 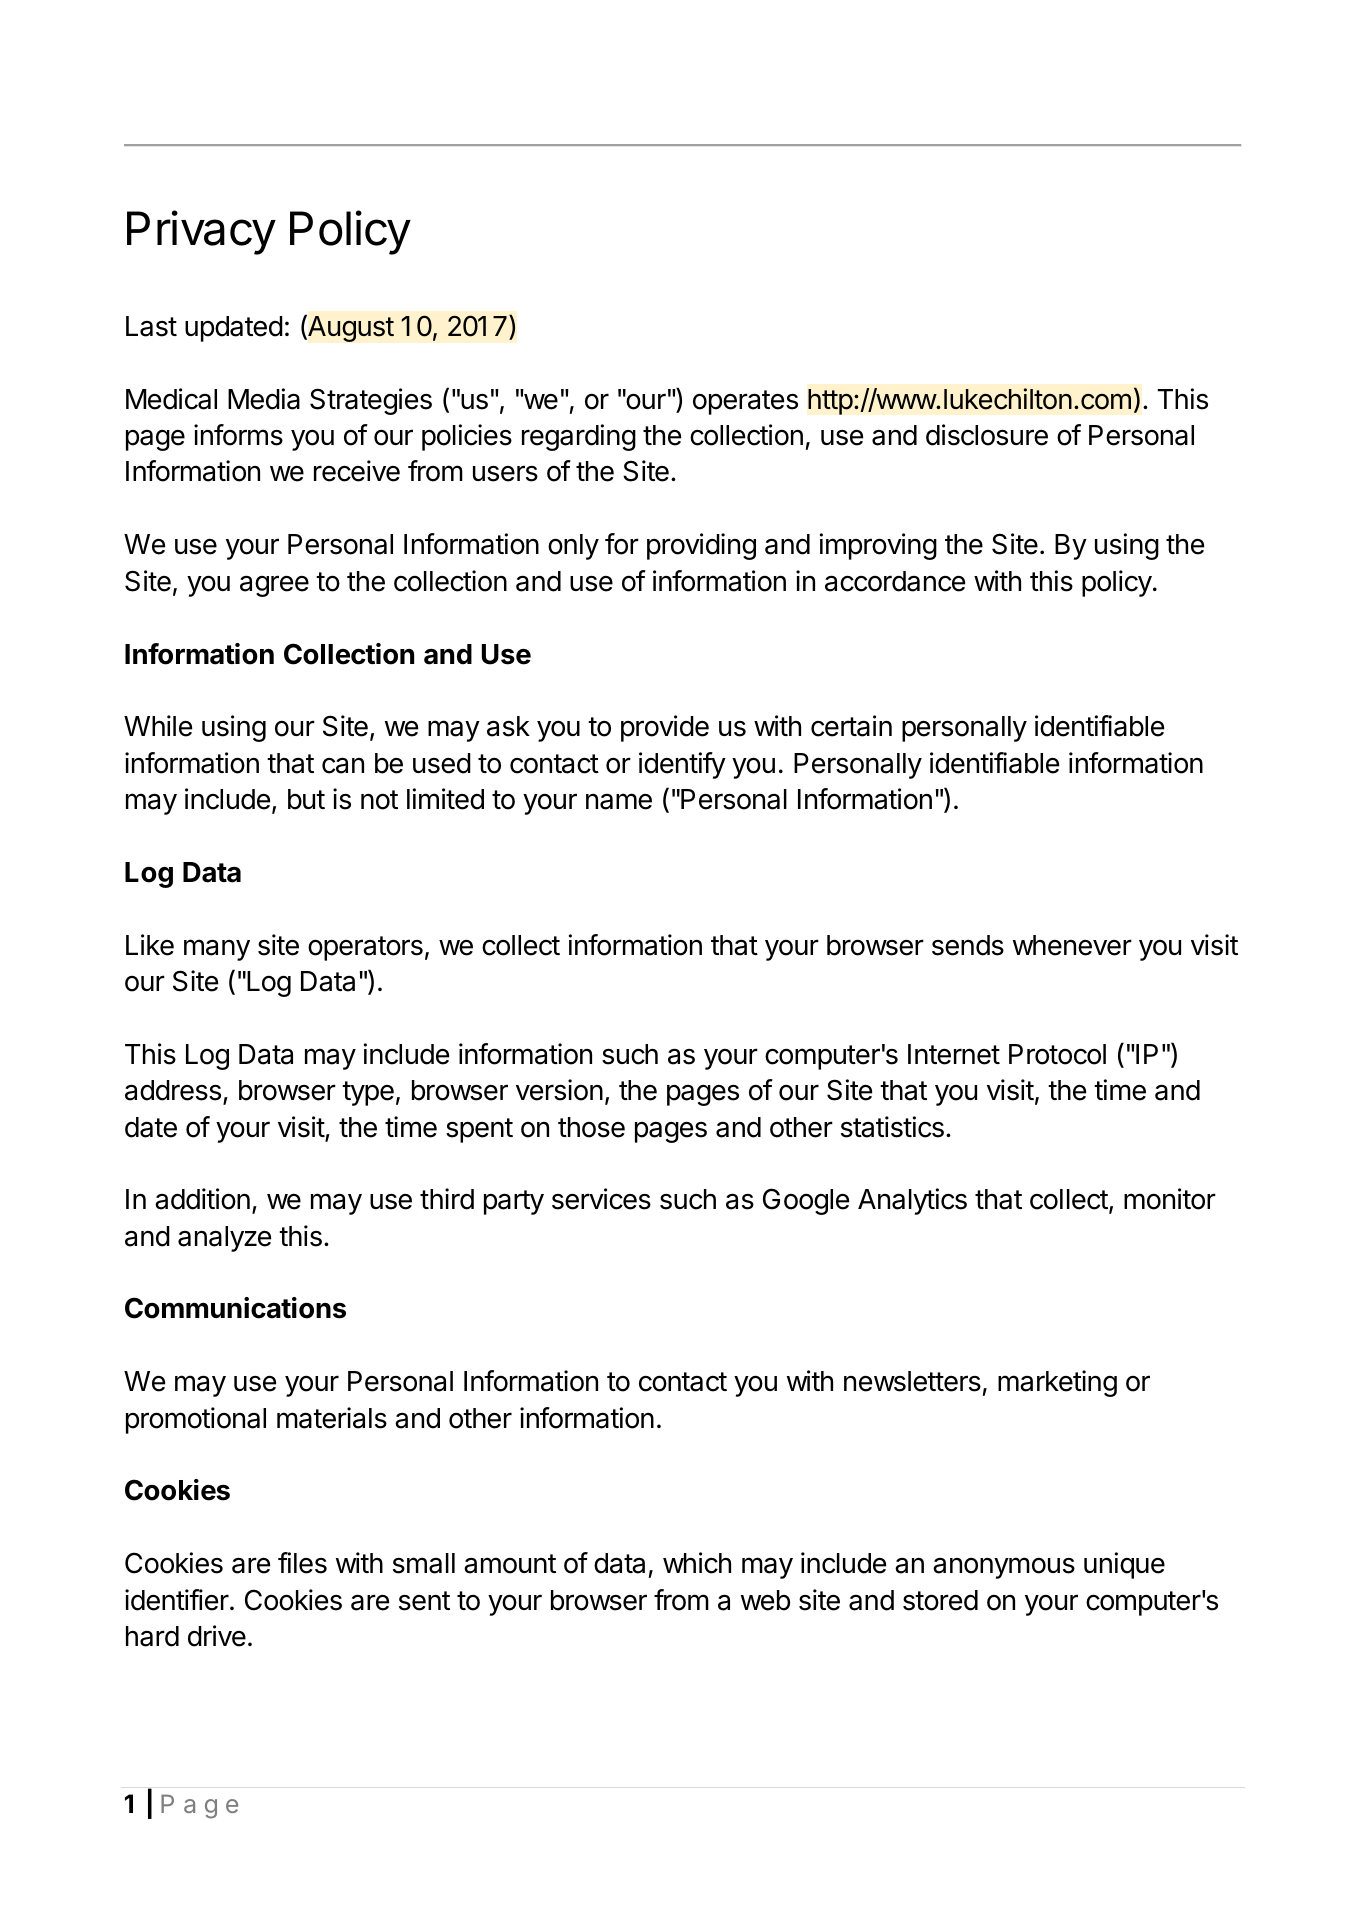 What do you see at coordinates (302, 1563) in the page?
I see `files` at bounding box center [302, 1563].
